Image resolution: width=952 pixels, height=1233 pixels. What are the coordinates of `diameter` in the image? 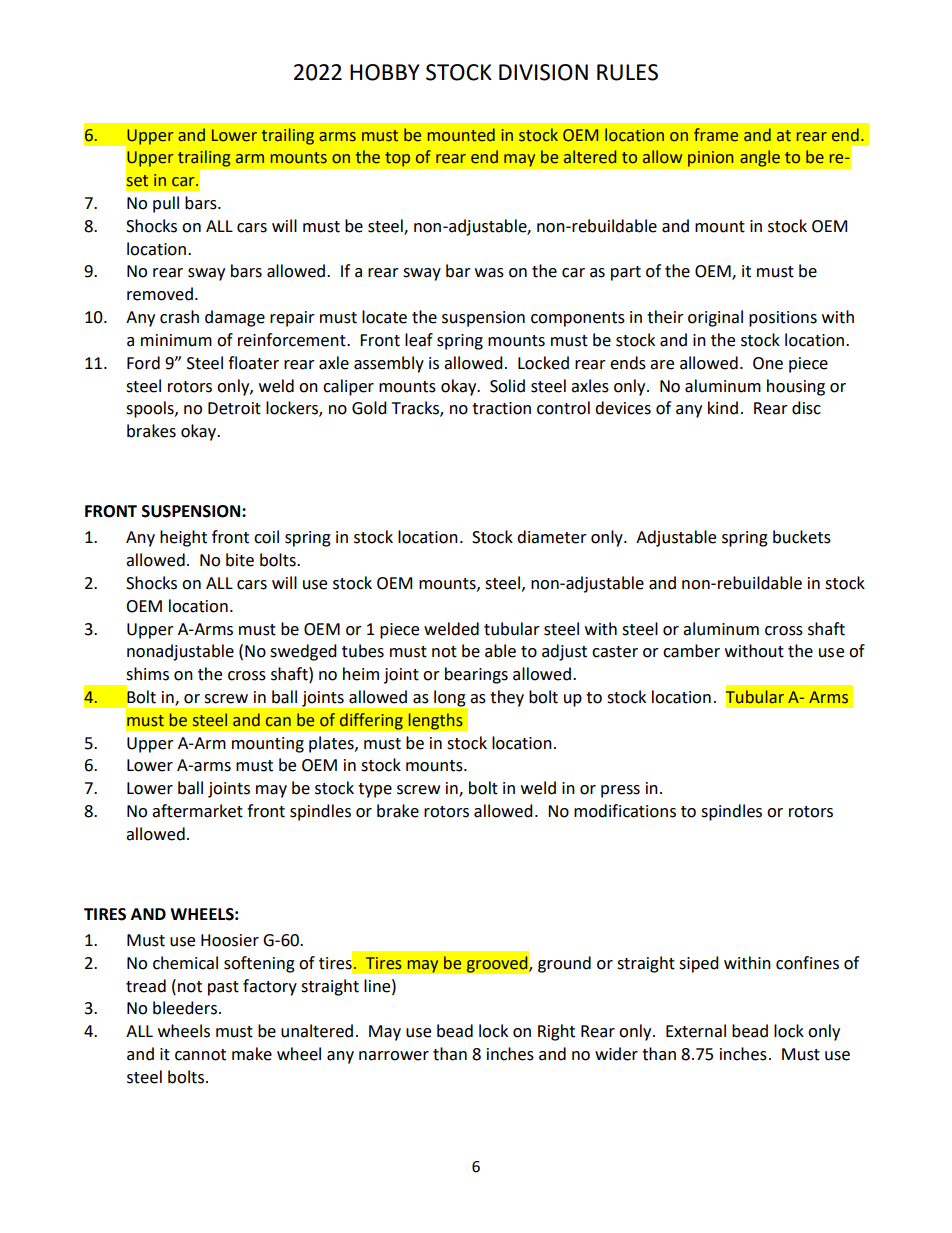 It's located at (552, 537).
